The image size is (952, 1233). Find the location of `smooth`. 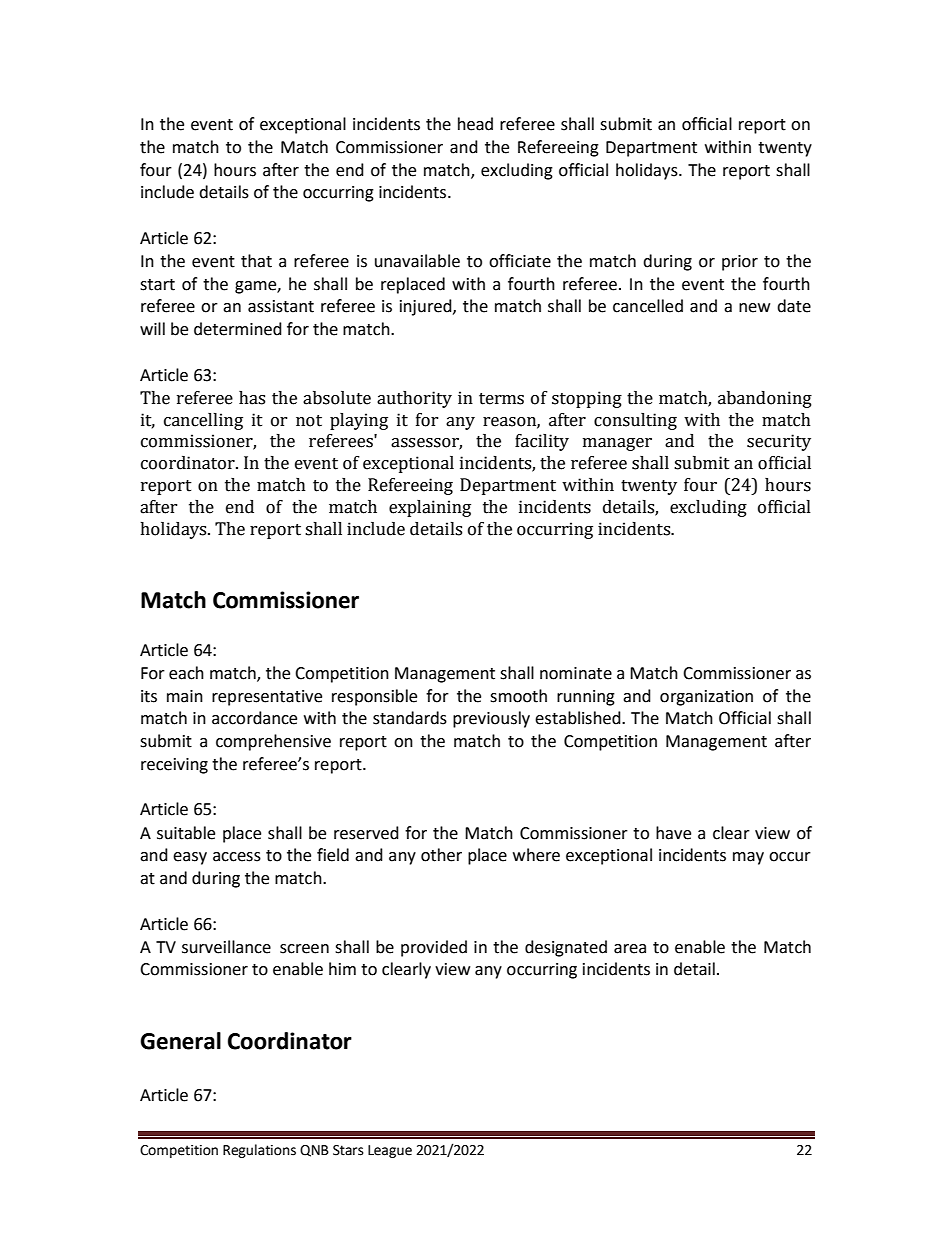

smooth is located at coordinates (518, 696).
